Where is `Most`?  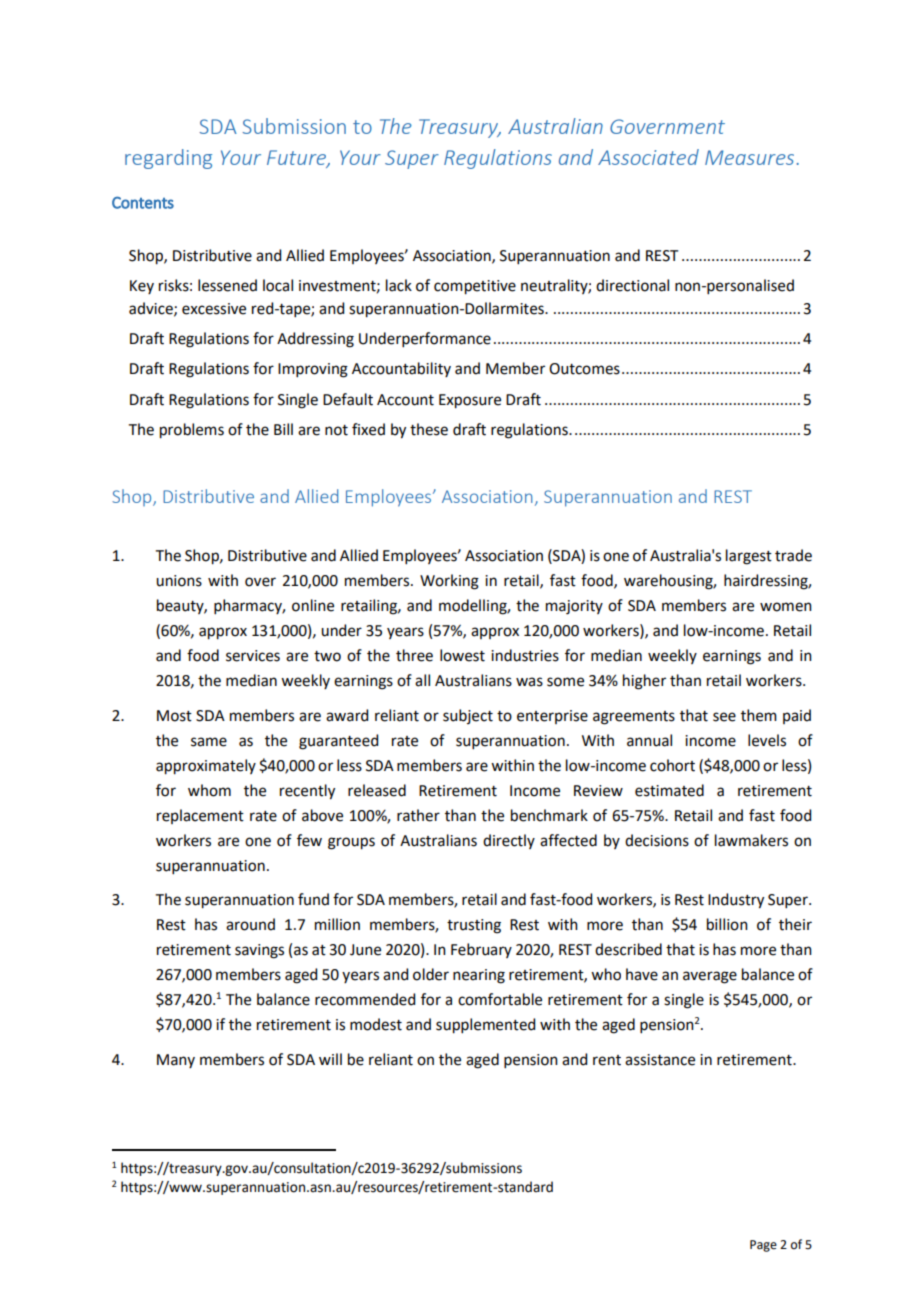 Most is located at coordinates (174, 716).
